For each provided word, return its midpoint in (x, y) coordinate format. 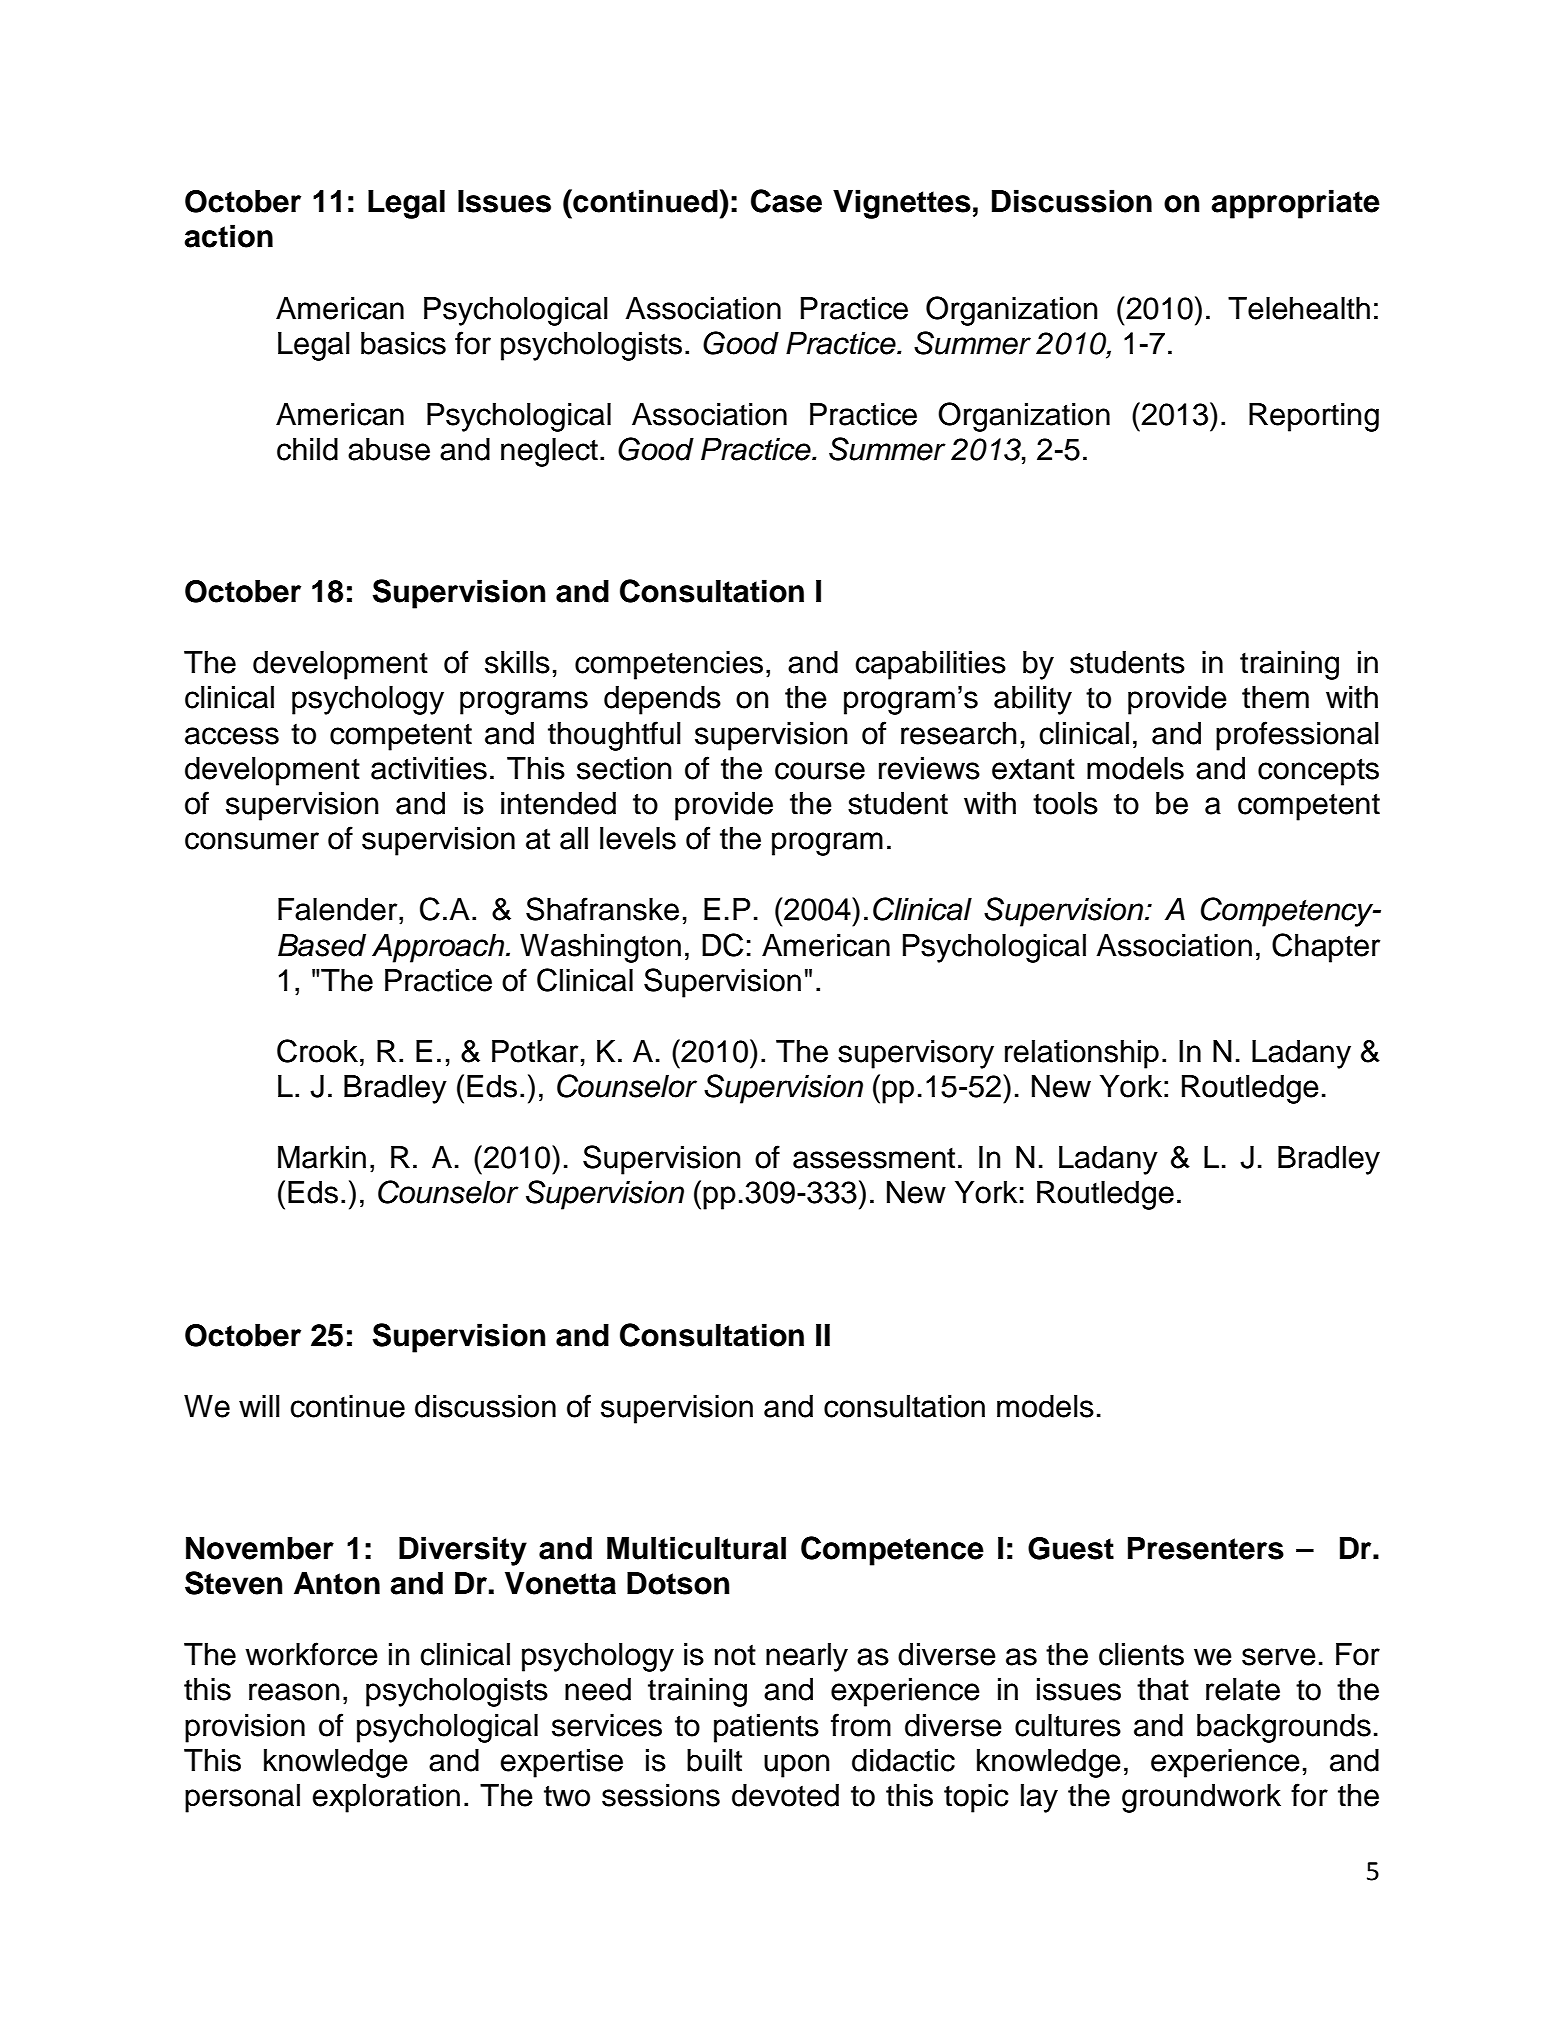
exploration (386, 1798)
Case (786, 201)
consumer (252, 841)
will (259, 1406)
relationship (1082, 1054)
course (820, 771)
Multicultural (696, 1548)
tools (1065, 803)
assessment (874, 1158)
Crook (317, 1051)
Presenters (1206, 1548)
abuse (389, 449)
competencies (669, 665)
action (228, 236)
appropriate (1295, 204)
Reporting (1314, 417)
